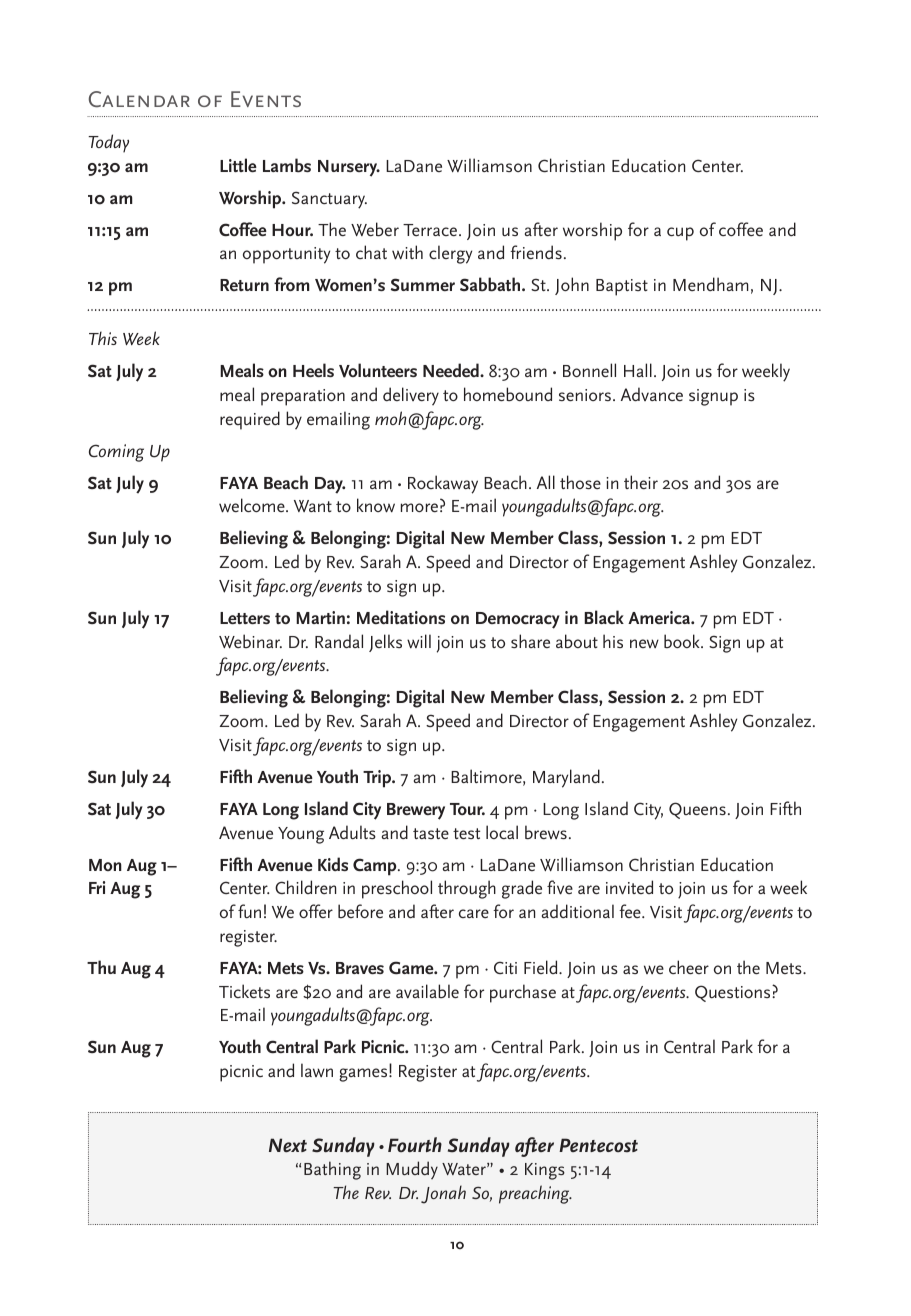 The image size is (911, 1316). I want to click on book, so click(683, 641).
